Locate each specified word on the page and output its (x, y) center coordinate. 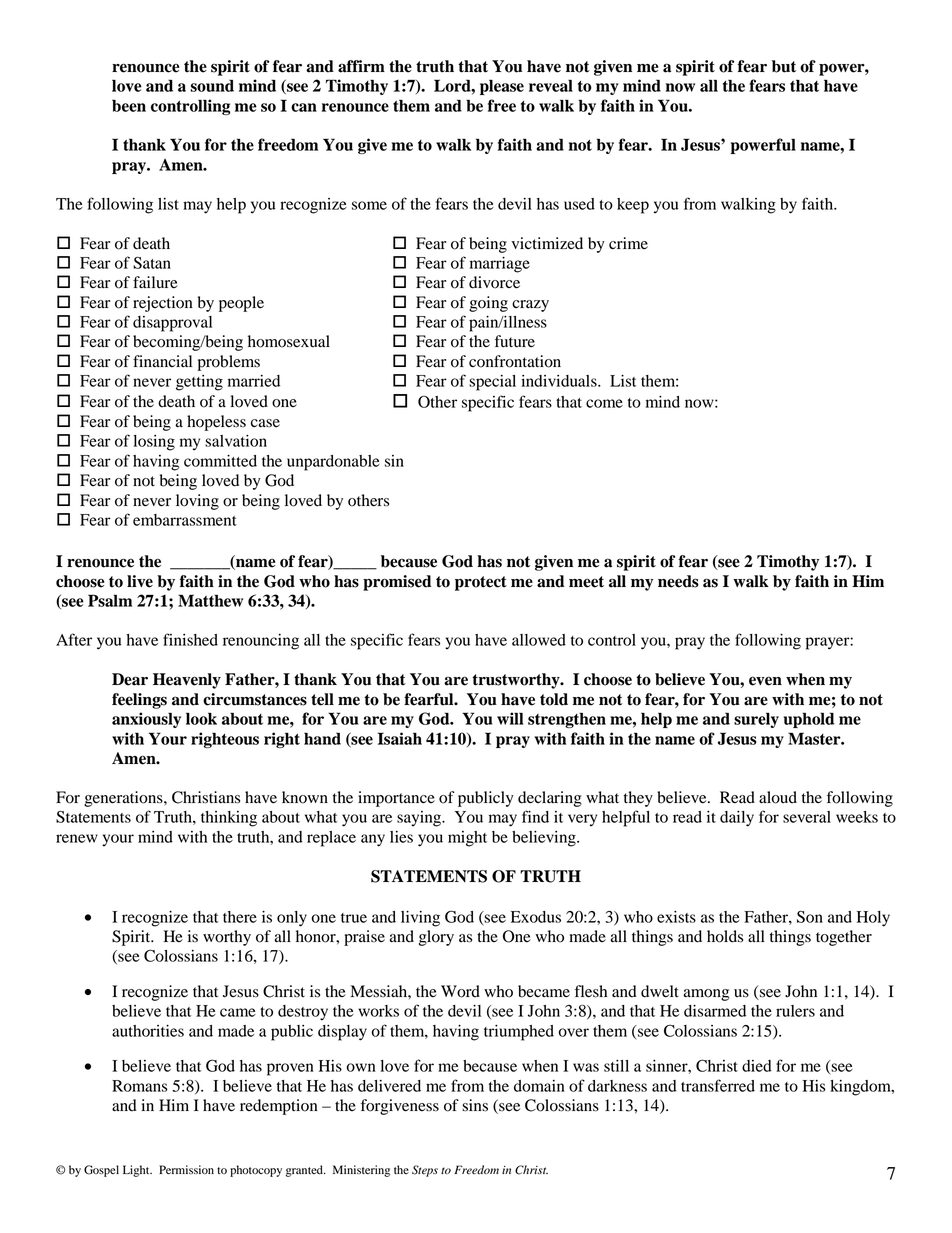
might (467, 839)
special (492, 383)
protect (481, 583)
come (604, 403)
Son (810, 917)
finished (190, 639)
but (784, 66)
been (129, 106)
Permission (186, 1169)
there (240, 917)
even (765, 681)
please (502, 87)
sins (475, 1105)
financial (162, 361)
